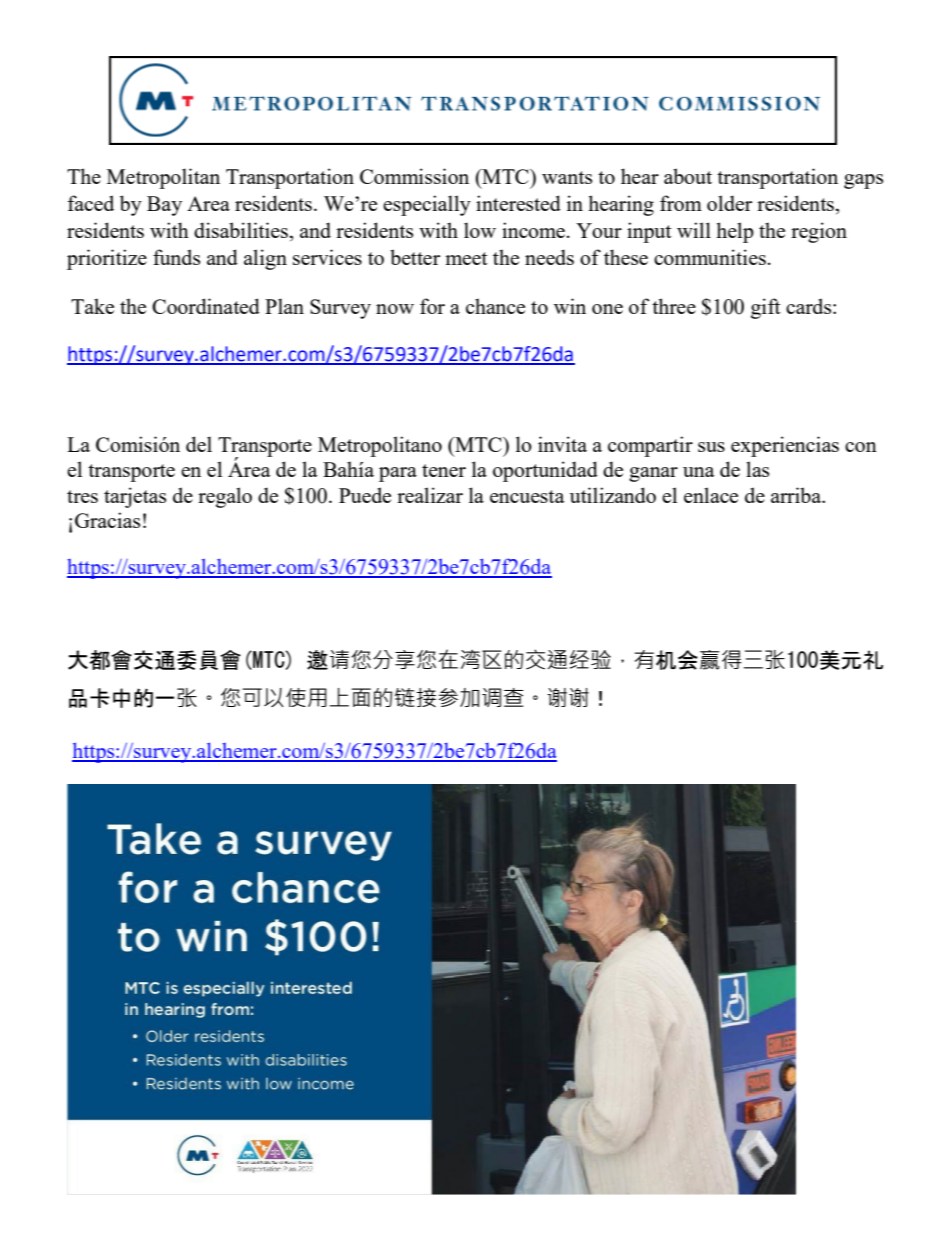 This screenshot has height=1233, width=952. Describe the element at coordinates (766, 308) in the screenshot. I see `gift` at that location.
